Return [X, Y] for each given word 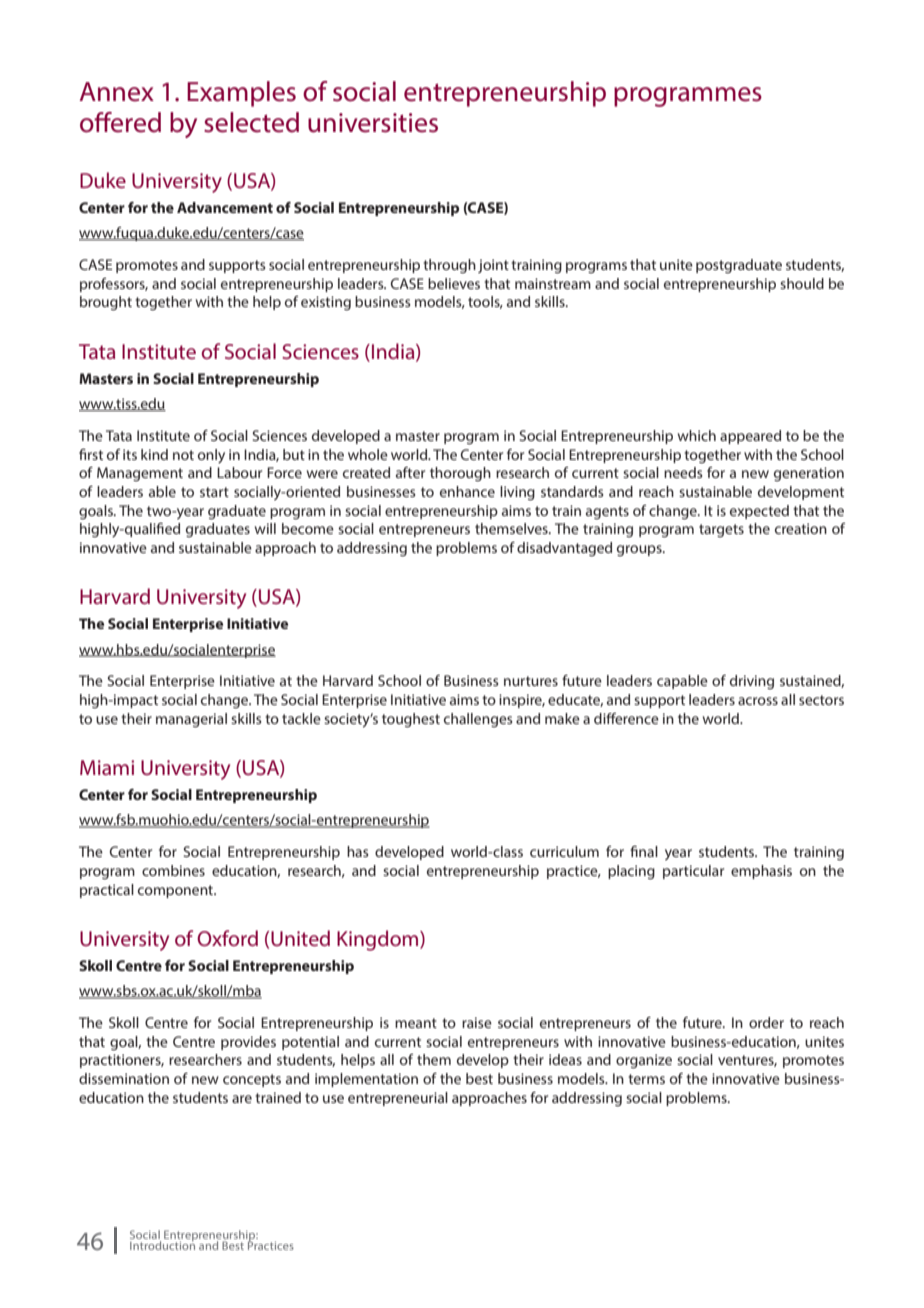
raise [477, 1022]
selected [251, 122]
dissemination [124, 1078]
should [802, 283]
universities [373, 123]
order [766, 1022]
